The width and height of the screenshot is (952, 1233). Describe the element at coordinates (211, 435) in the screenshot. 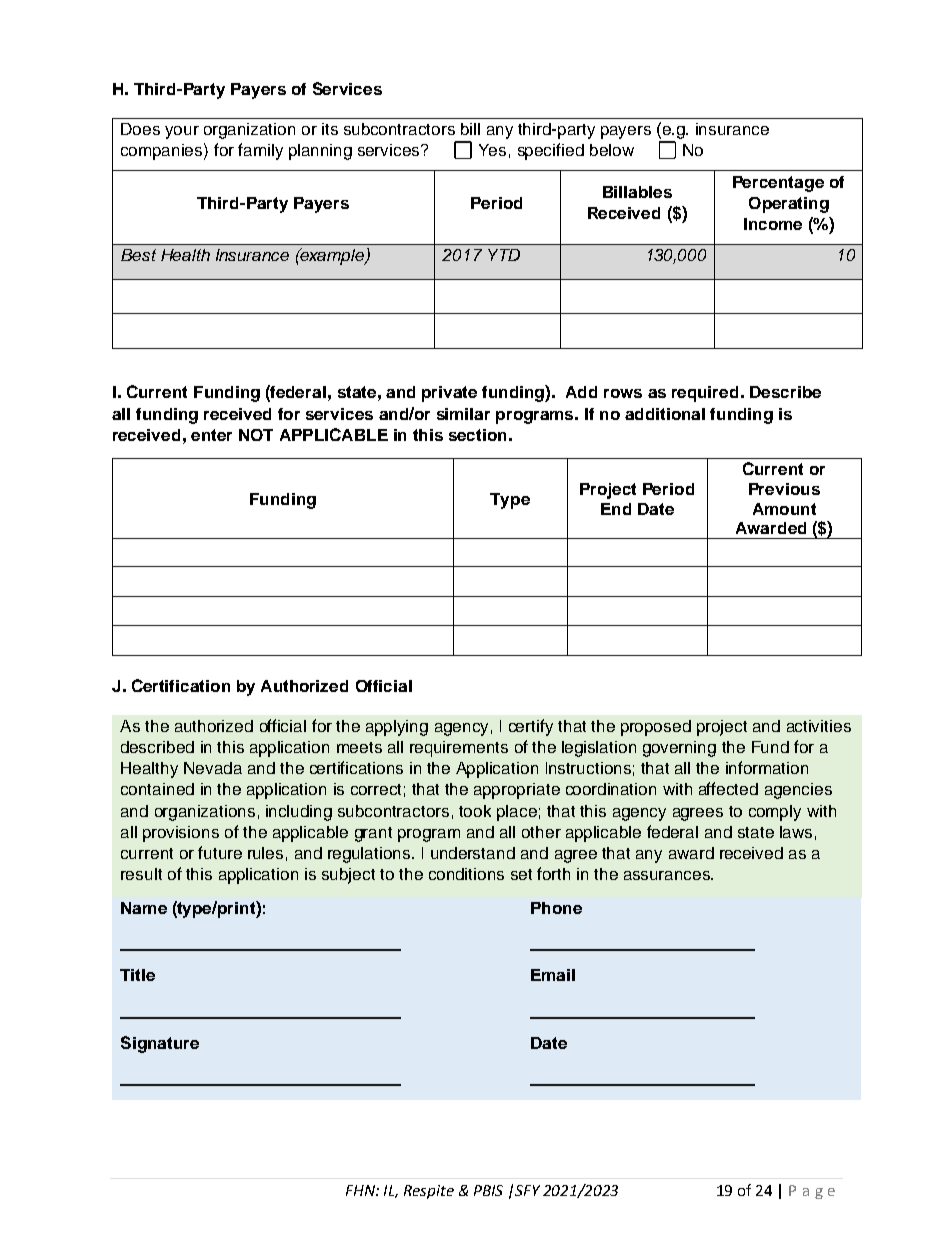

I see `enter` at that location.
